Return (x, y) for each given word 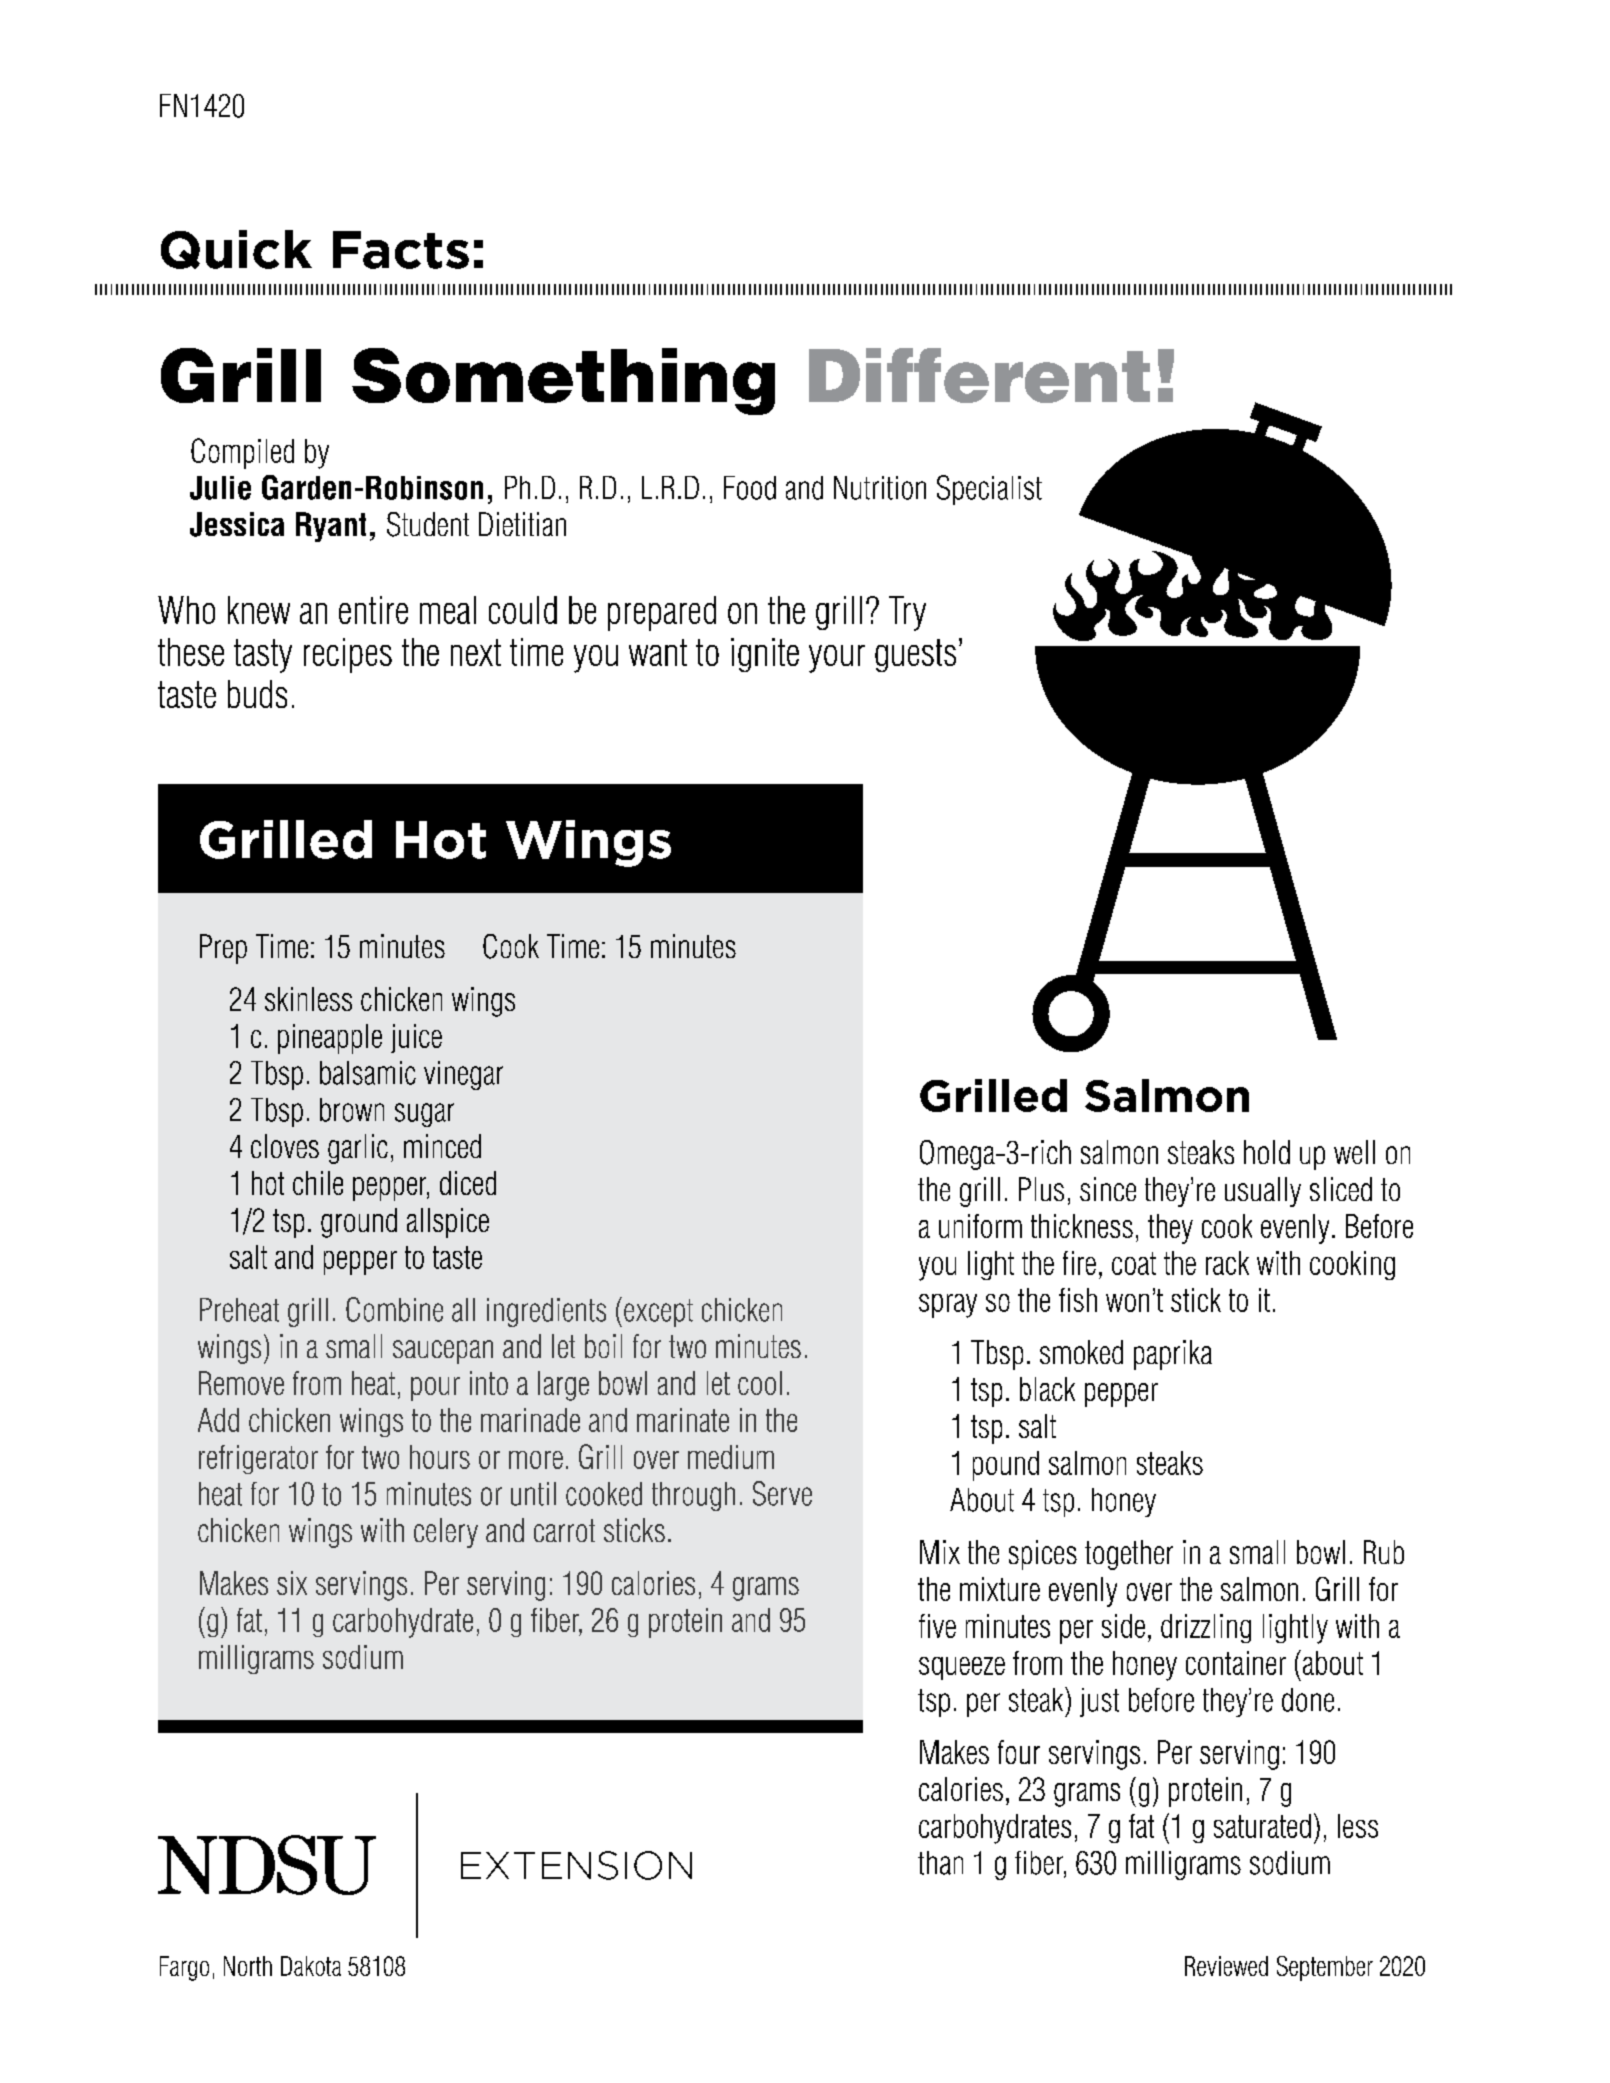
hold (1267, 1152)
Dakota (311, 1966)
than (940, 1863)
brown (352, 1110)
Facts (401, 250)
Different (979, 375)
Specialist (989, 490)
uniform (980, 1226)
